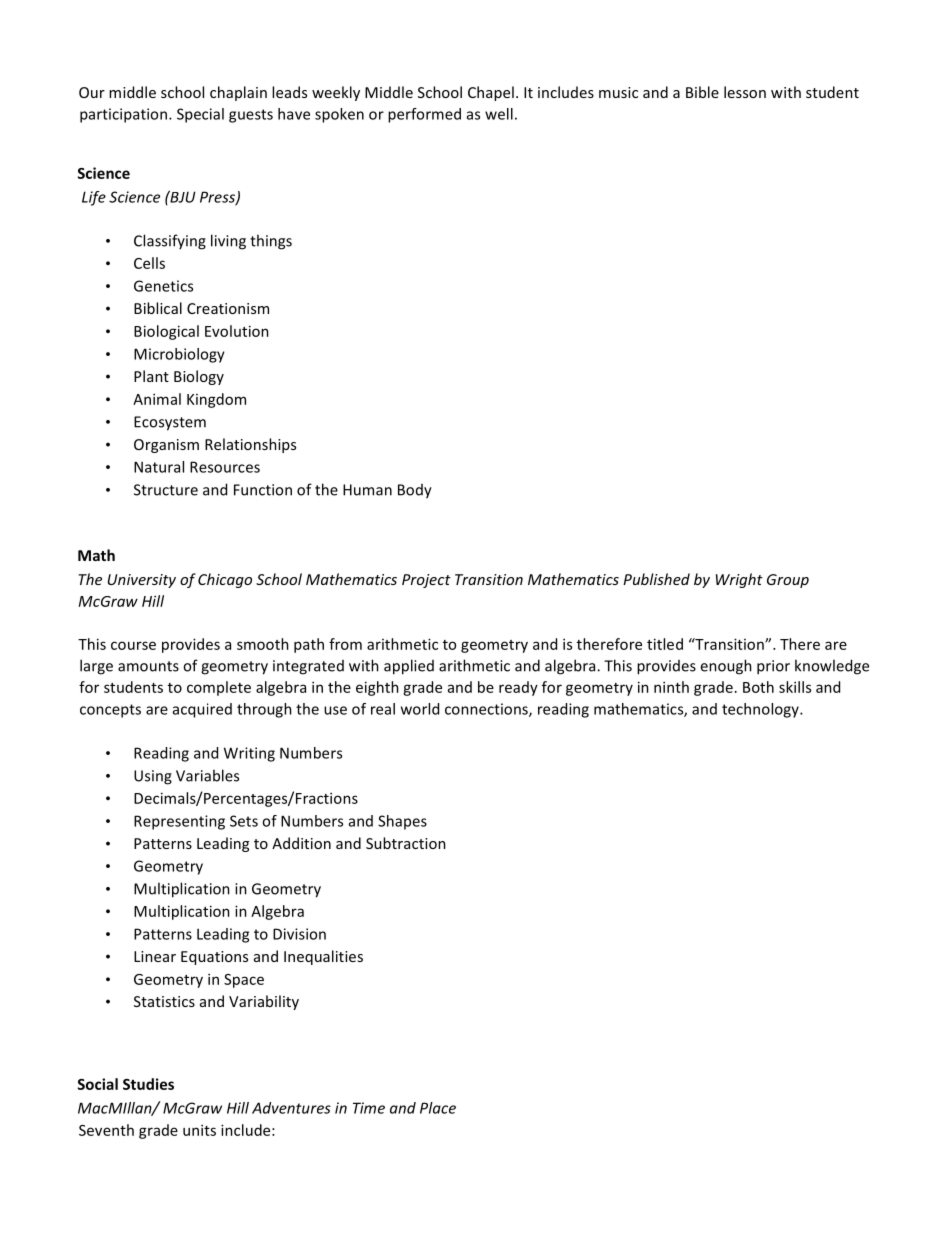  I want to click on Special, so click(200, 115).
